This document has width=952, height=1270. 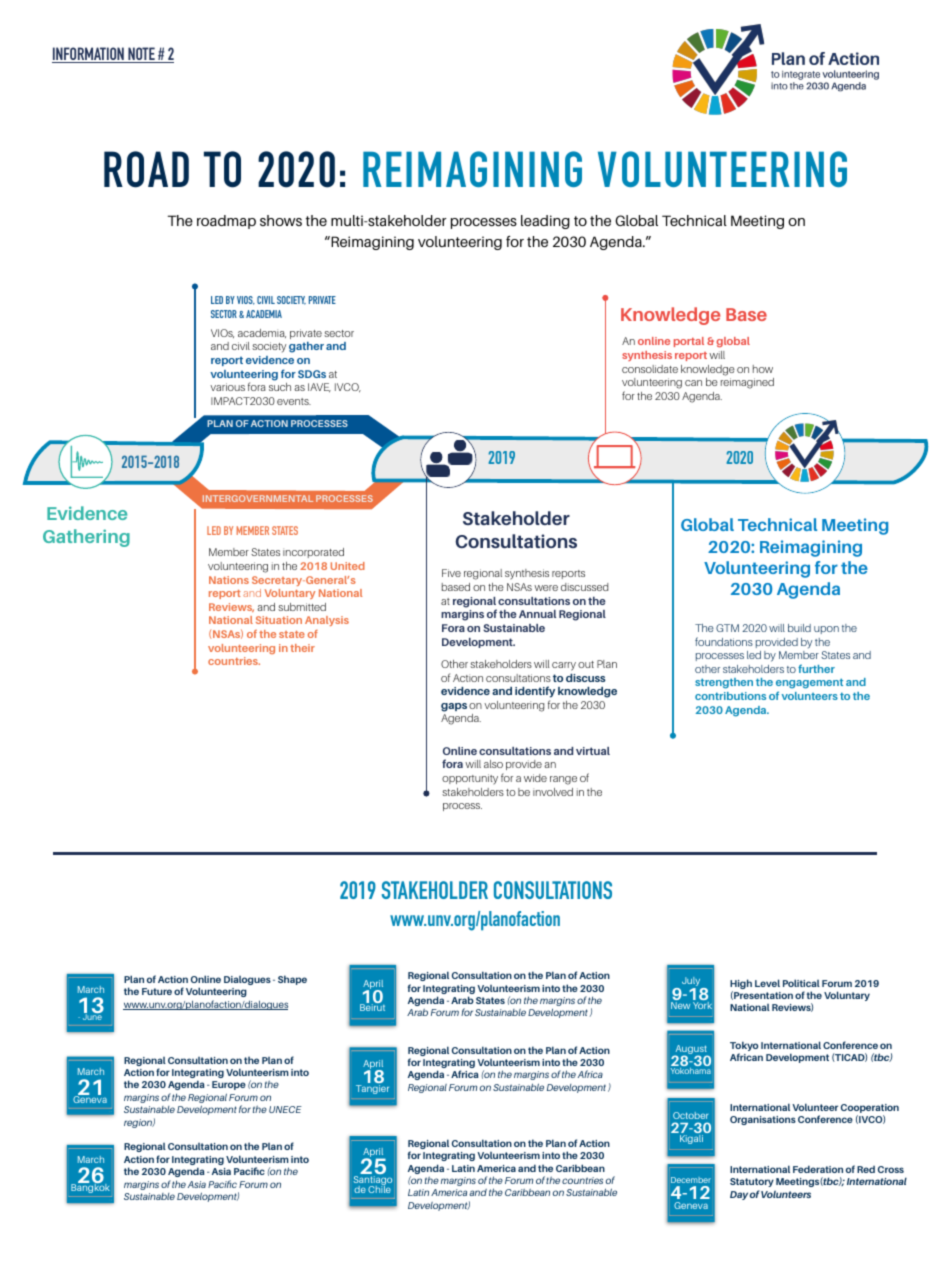 I want to click on various, so click(x=227, y=387).
